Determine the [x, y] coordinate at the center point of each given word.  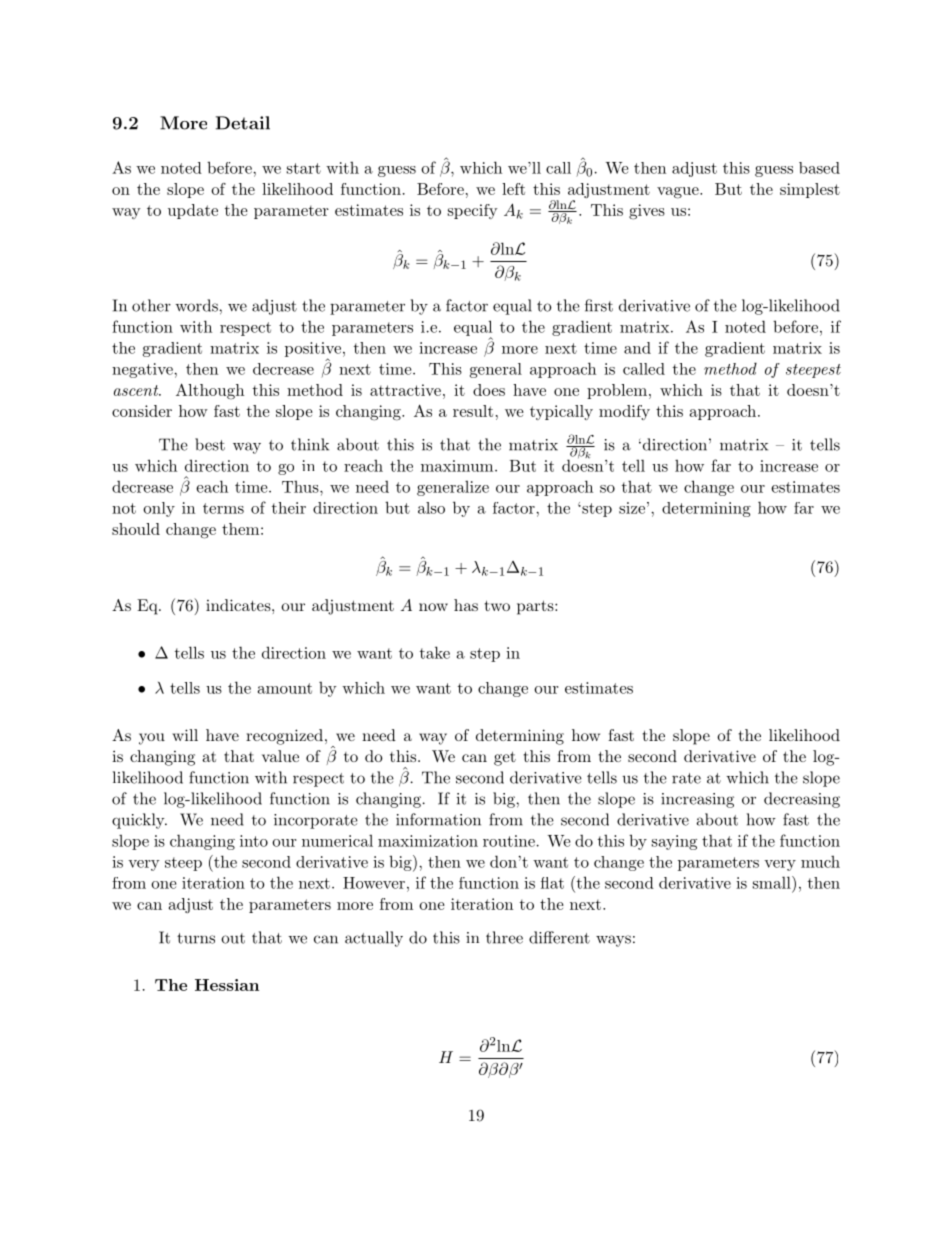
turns [196, 938]
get [505, 758]
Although [210, 391]
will [185, 735]
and [637, 348]
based [819, 168]
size [632, 508]
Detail [243, 123]
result [473, 411]
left [513, 189]
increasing [697, 800]
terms [223, 508]
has [466, 605]
